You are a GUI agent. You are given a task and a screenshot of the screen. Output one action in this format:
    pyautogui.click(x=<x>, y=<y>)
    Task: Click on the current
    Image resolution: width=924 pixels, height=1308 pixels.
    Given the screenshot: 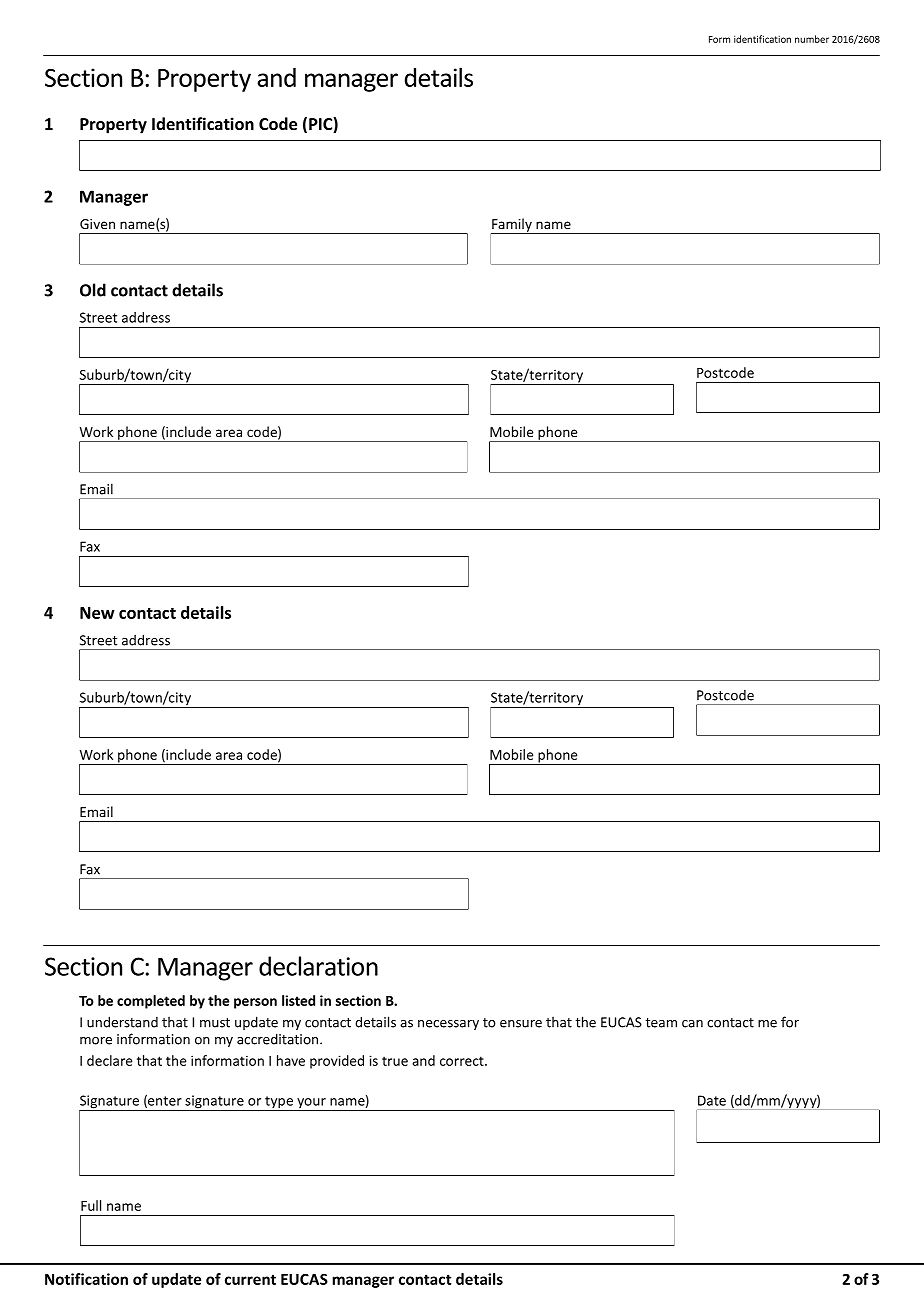 What is the action you would take?
    pyautogui.click(x=250, y=1279)
